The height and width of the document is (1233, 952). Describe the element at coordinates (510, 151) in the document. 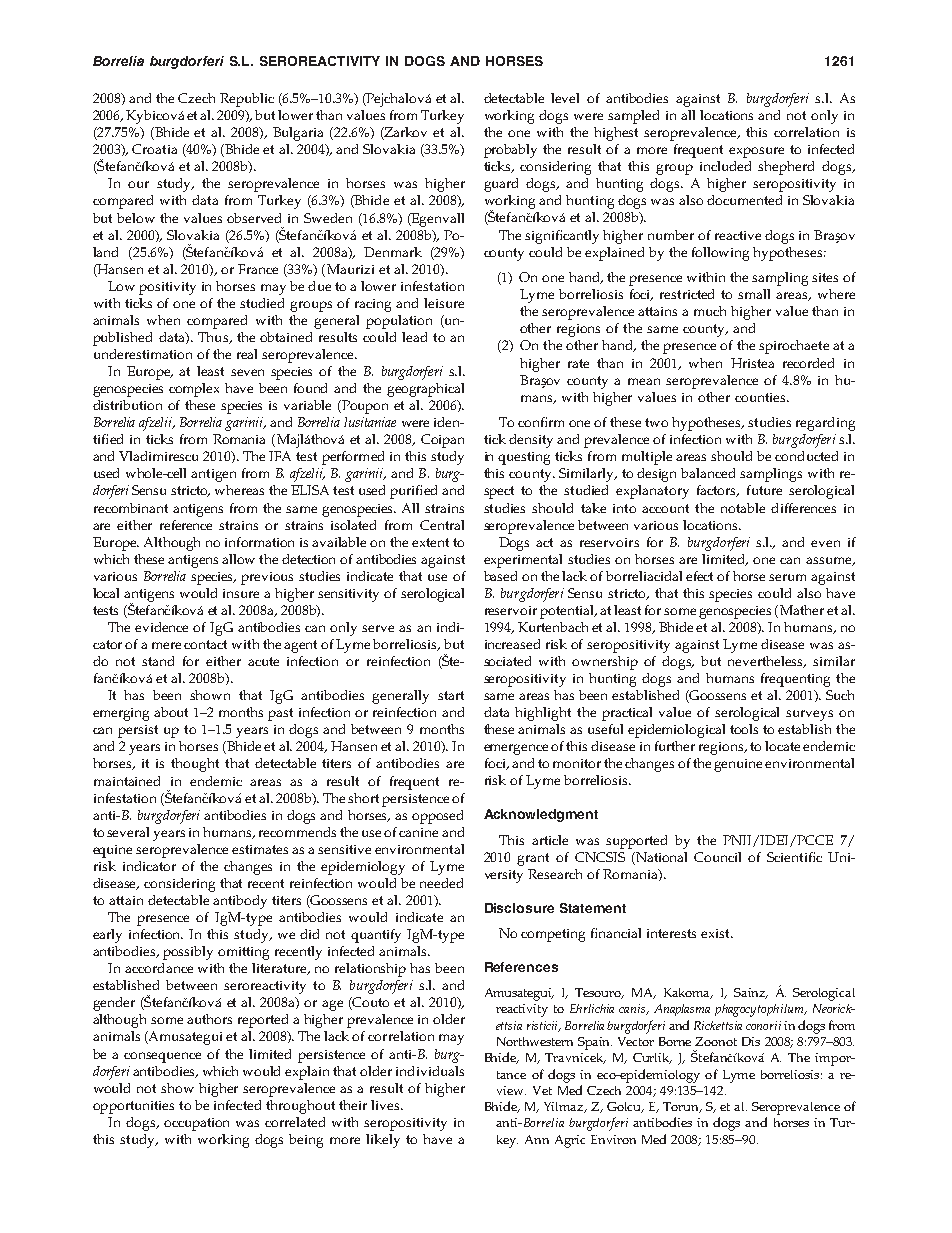

I see `probably` at that location.
